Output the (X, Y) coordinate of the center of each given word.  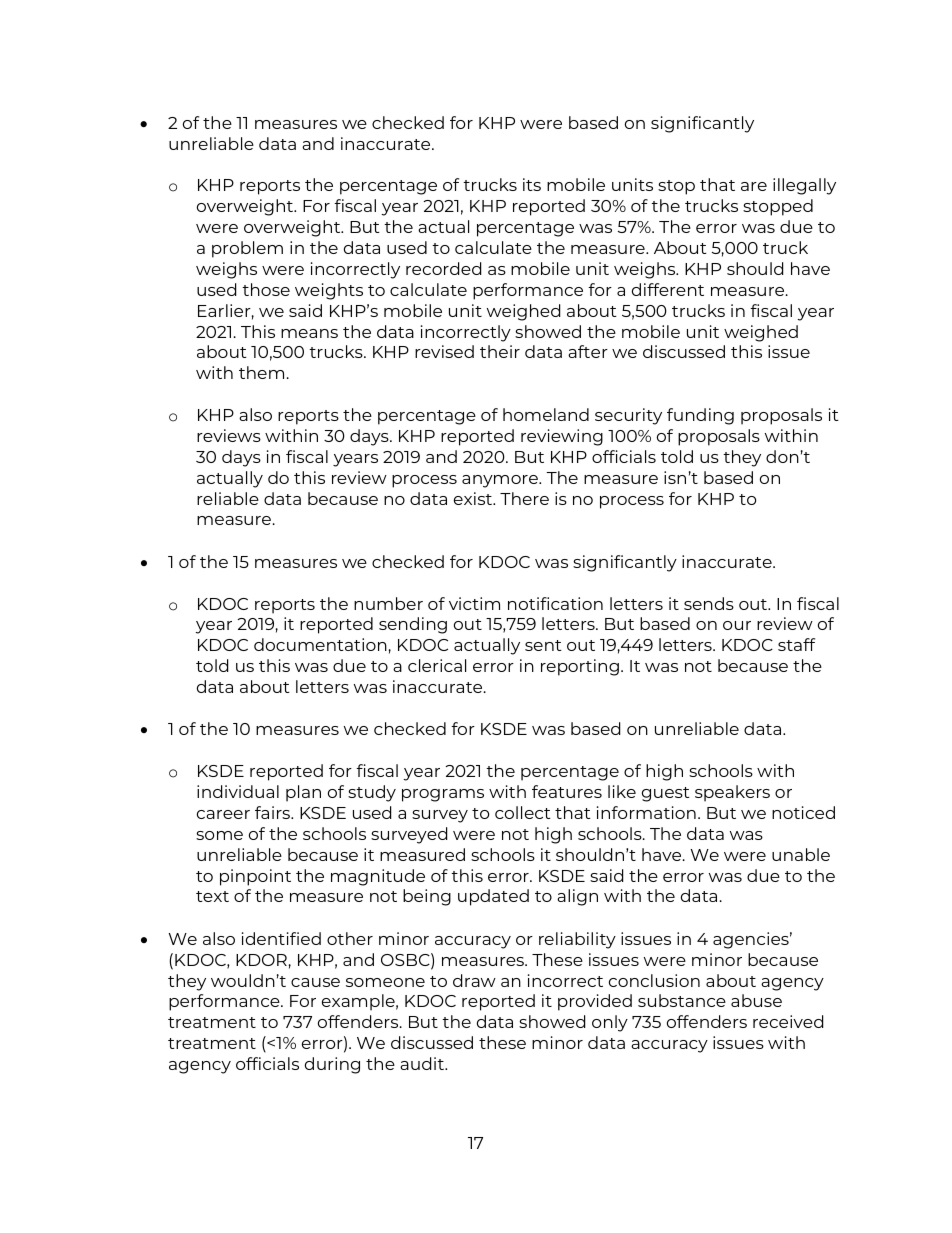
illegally (804, 186)
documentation (320, 644)
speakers (732, 793)
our (737, 625)
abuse (756, 1000)
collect (523, 812)
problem (247, 249)
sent (543, 645)
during (332, 1065)
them (261, 372)
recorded (443, 268)
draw (474, 980)
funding (700, 416)
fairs (273, 812)
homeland (546, 414)
